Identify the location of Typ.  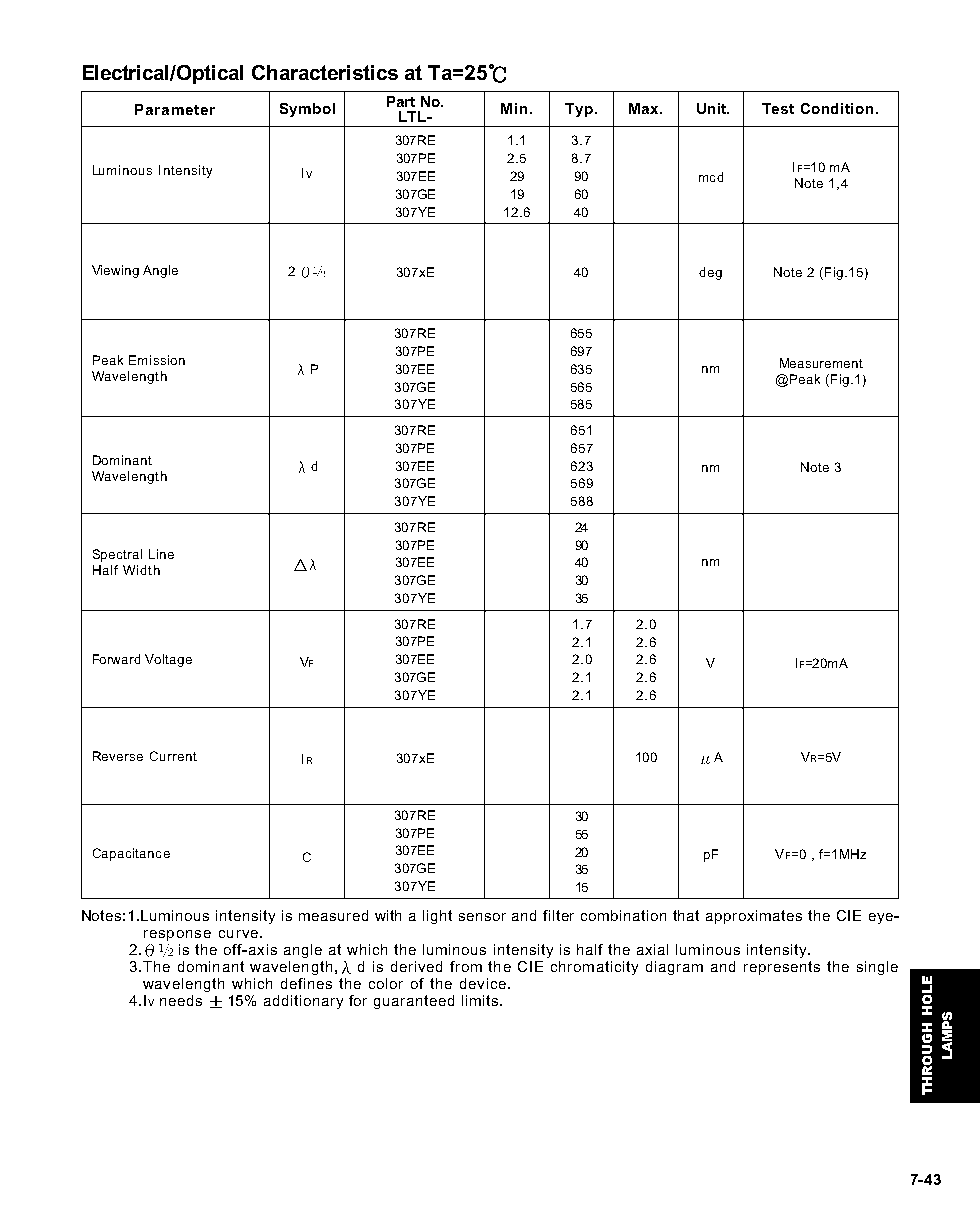
(579, 110).
